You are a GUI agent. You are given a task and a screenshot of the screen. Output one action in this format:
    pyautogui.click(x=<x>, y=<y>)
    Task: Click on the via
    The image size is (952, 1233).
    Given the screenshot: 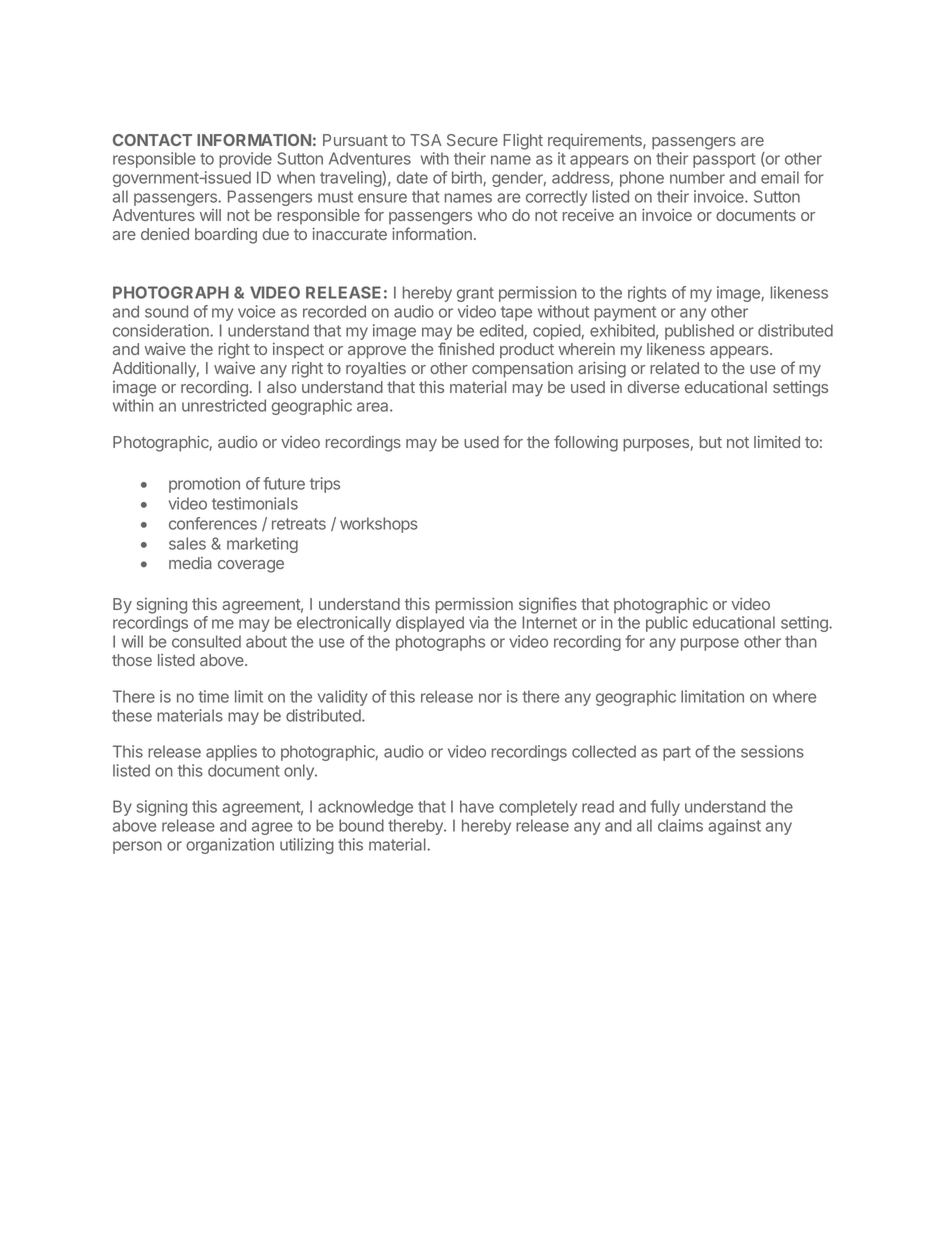 What is the action you would take?
    pyautogui.click(x=478, y=622)
